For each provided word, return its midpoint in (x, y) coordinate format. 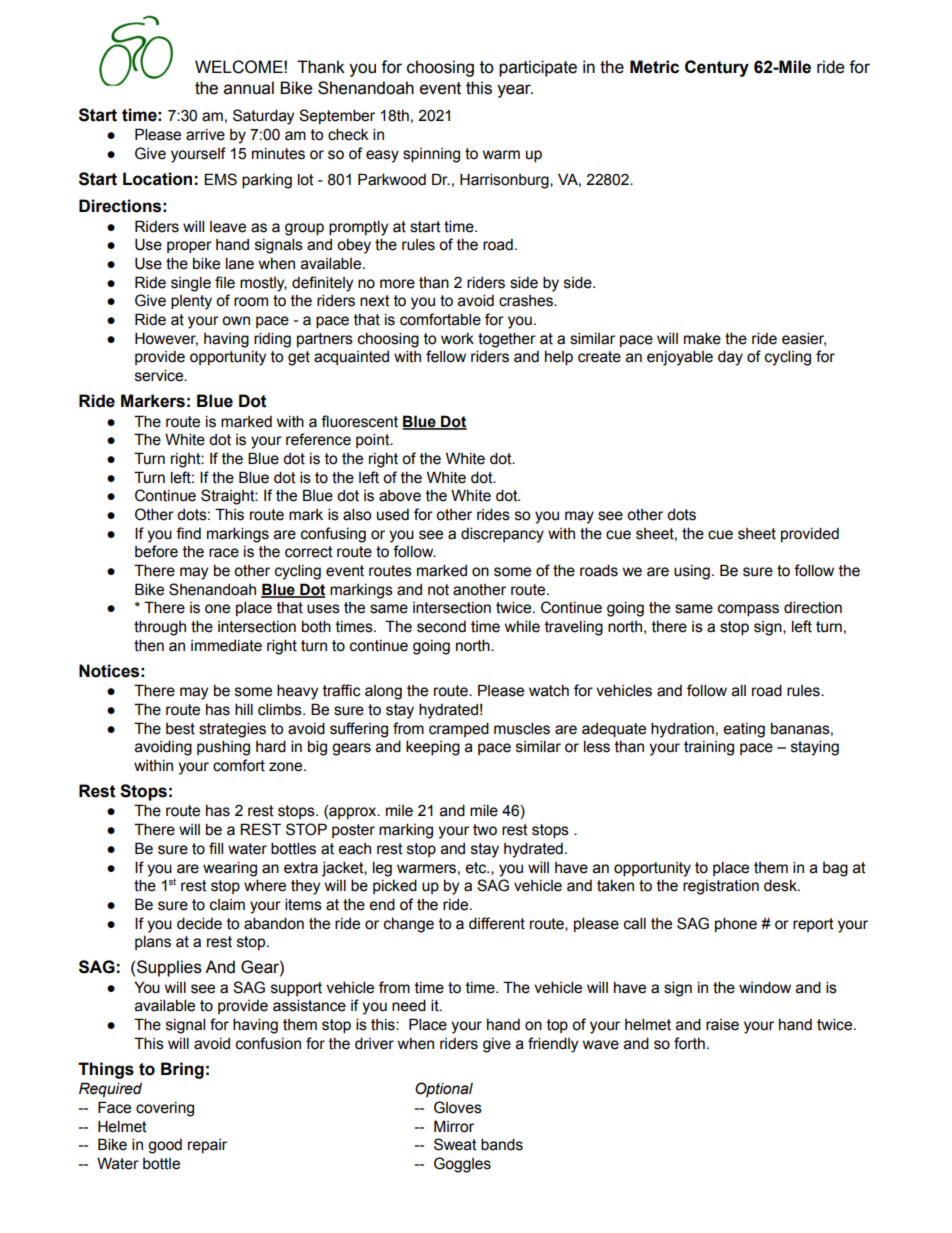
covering (165, 1109)
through (160, 628)
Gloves (458, 1107)
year (515, 91)
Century (717, 68)
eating (744, 730)
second (441, 627)
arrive (205, 135)
